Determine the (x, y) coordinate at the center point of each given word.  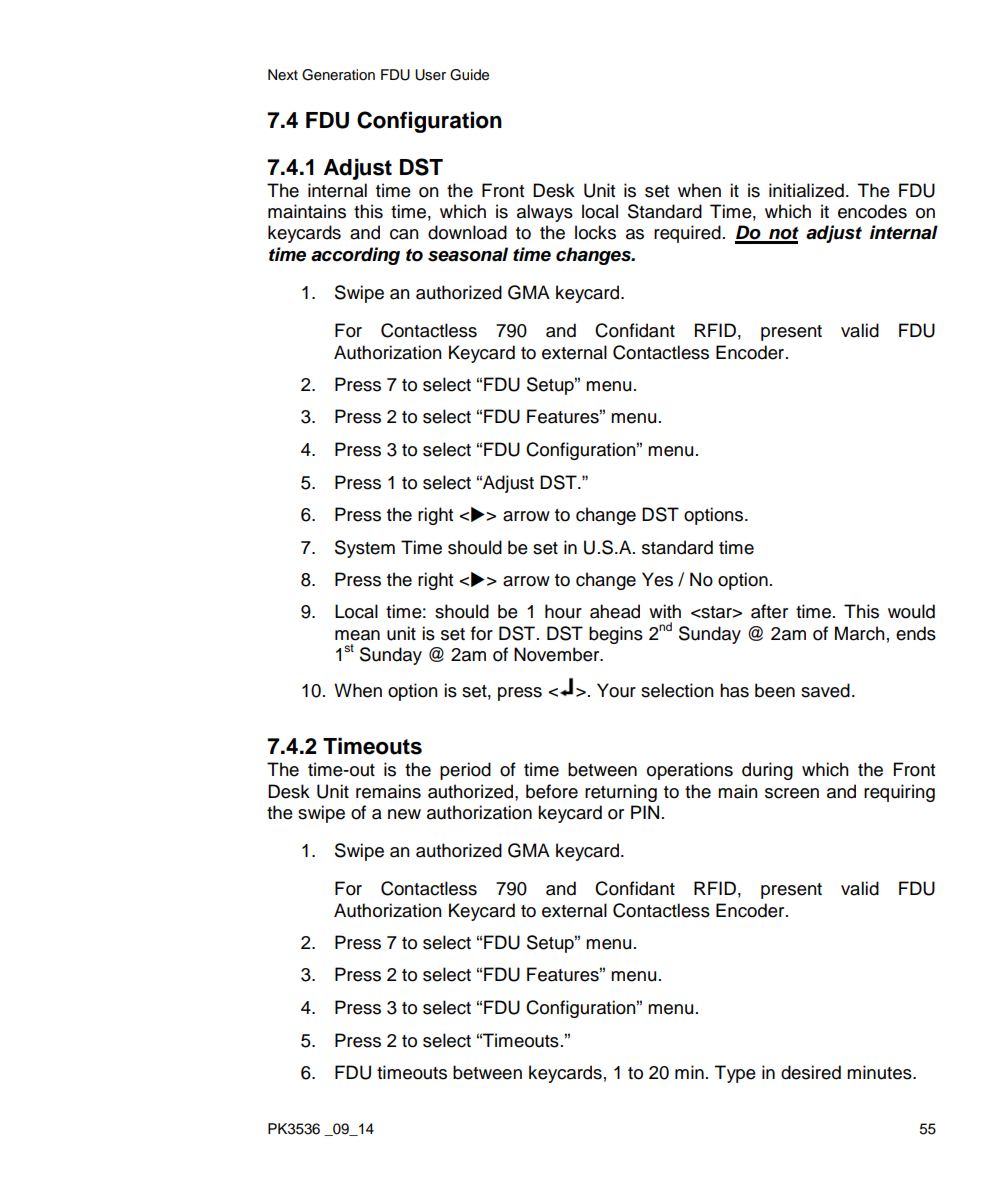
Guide (469, 75)
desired (811, 1072)
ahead (615, 611)
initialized (806, 190)
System (365, 549)
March (860, 633)
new (404, 814)
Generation (338, 75)
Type (735, 1074)
